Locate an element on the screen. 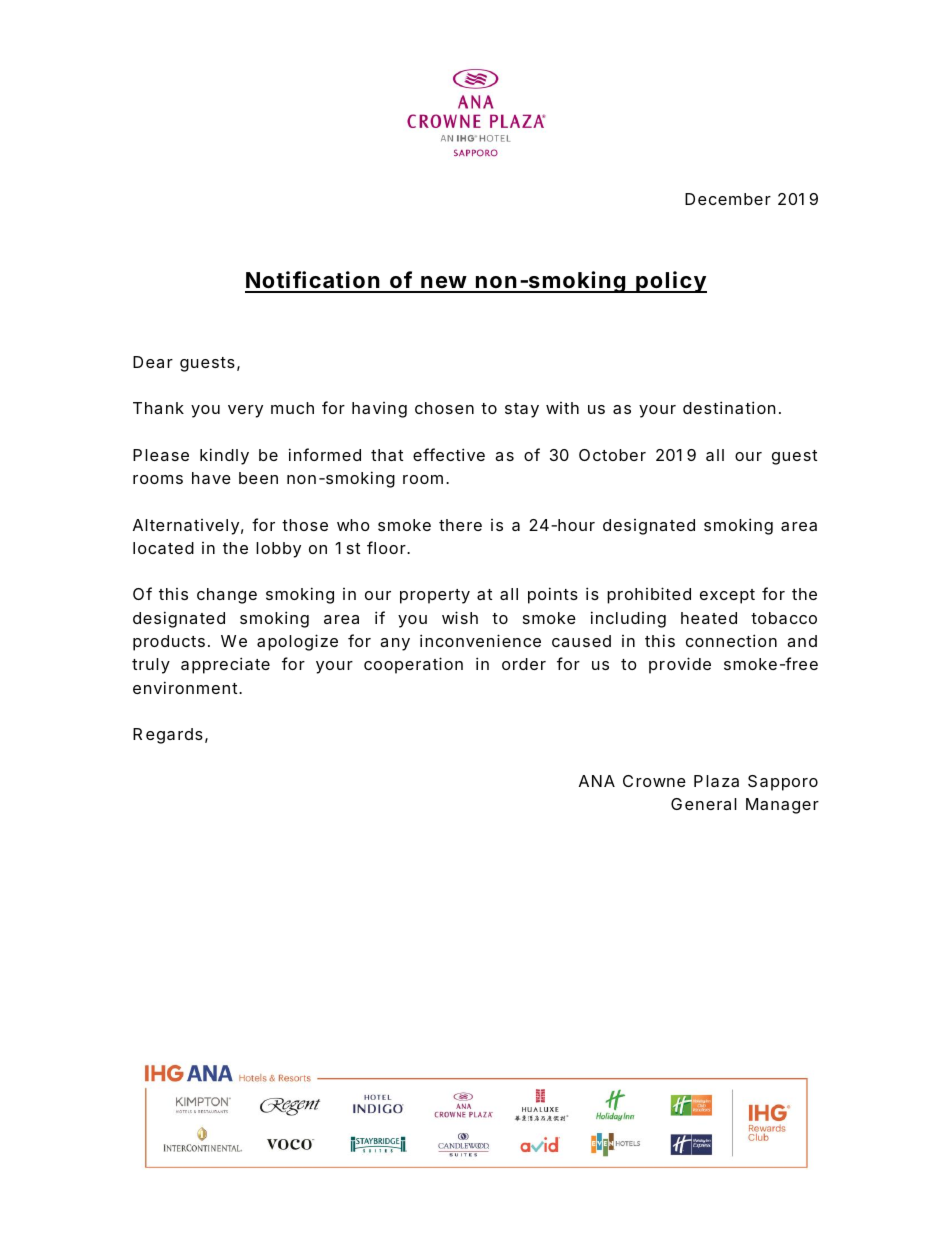 The width and height of the screenshot is (952, 1233). October is located at coordinates (612, 455).
